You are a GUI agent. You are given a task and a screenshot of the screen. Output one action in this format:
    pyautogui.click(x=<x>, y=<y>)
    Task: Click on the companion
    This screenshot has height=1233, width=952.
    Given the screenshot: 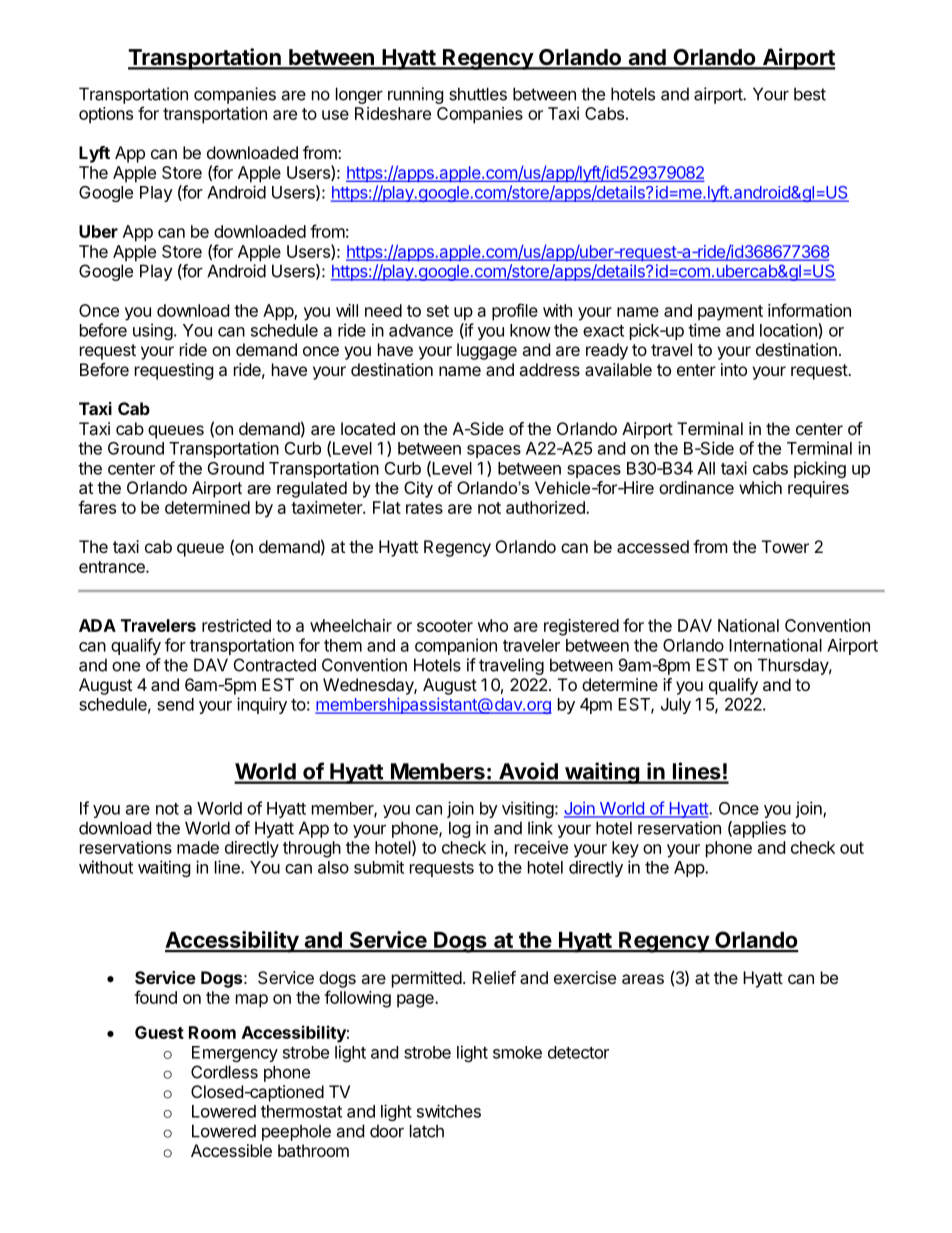 What is the action you would take?
    pyautogui.click(x=456, y=646)
